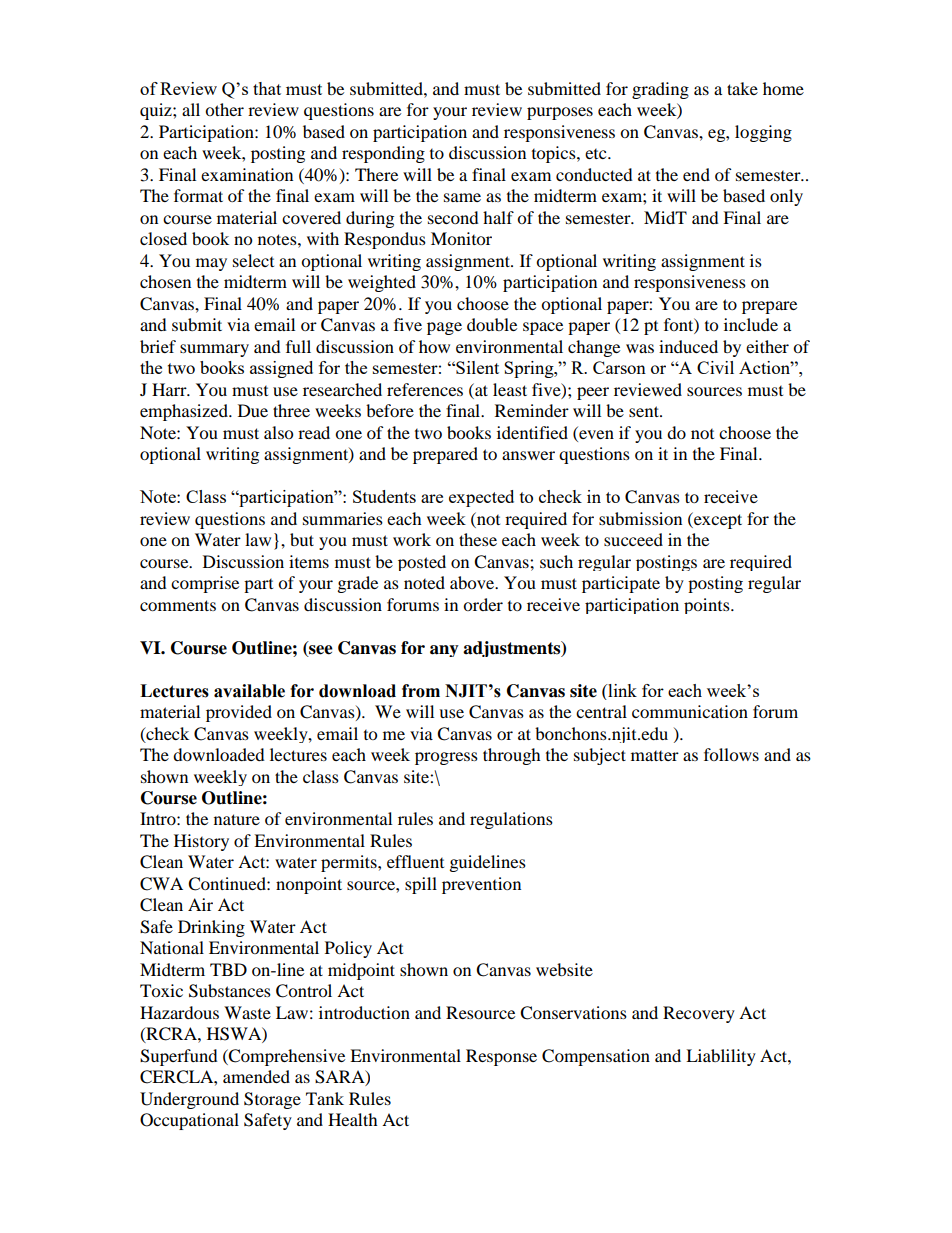 The height and width of the image is (1233, 952). Describe the element at coordinates (253, 410) in the image. I see `Due` at that location.
